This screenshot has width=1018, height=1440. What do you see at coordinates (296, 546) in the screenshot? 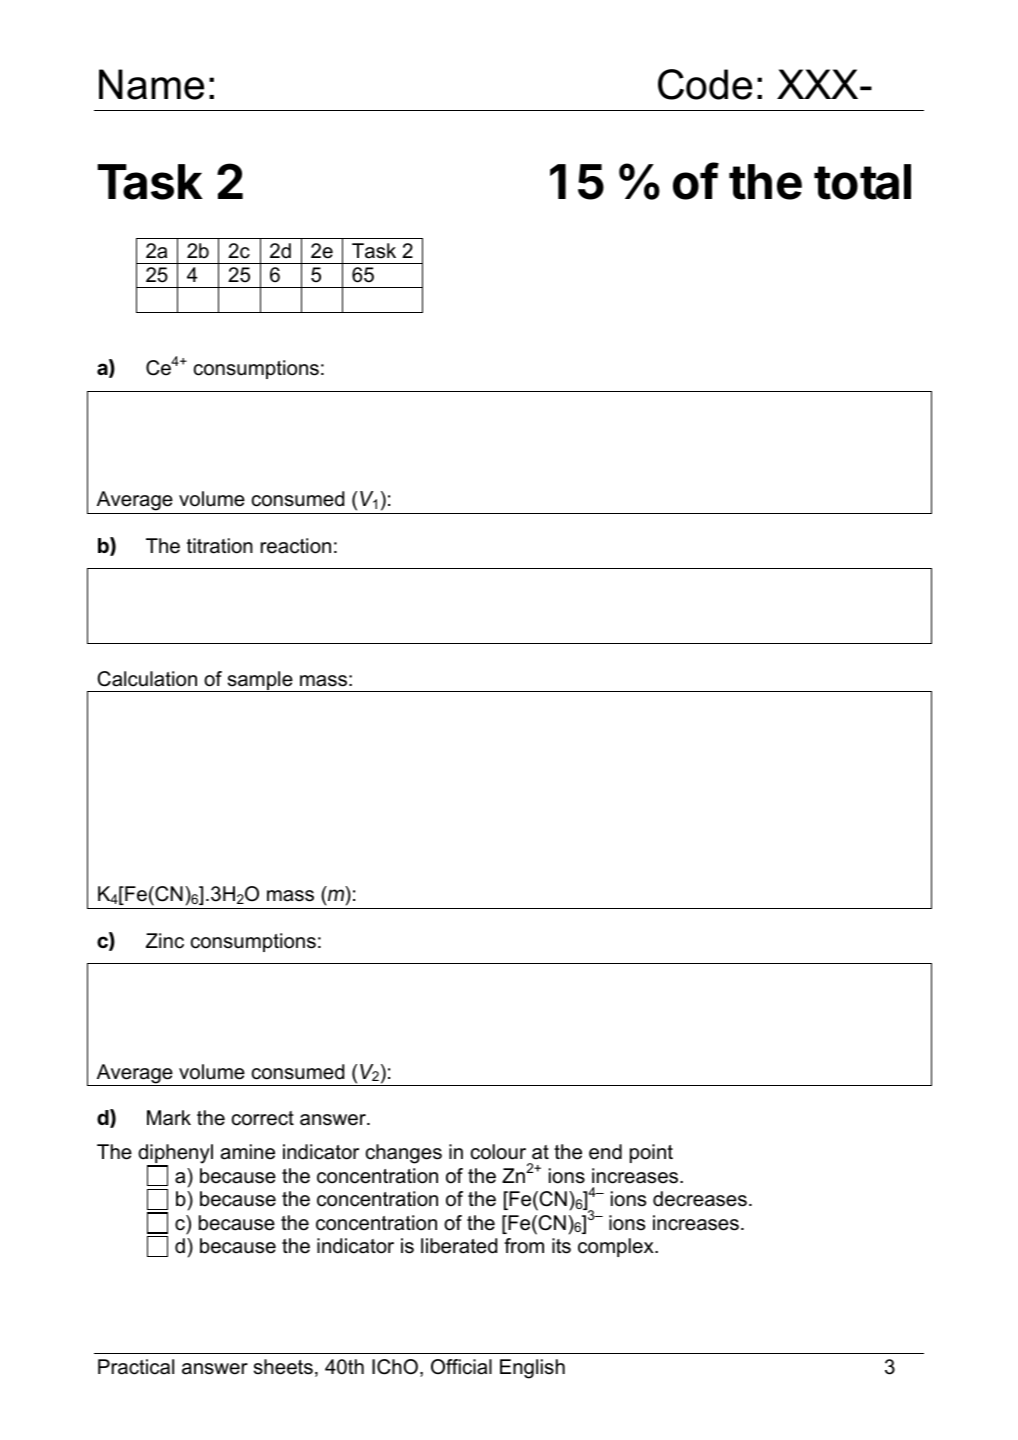
I see `reaction` at bounding box center [296, 546].
